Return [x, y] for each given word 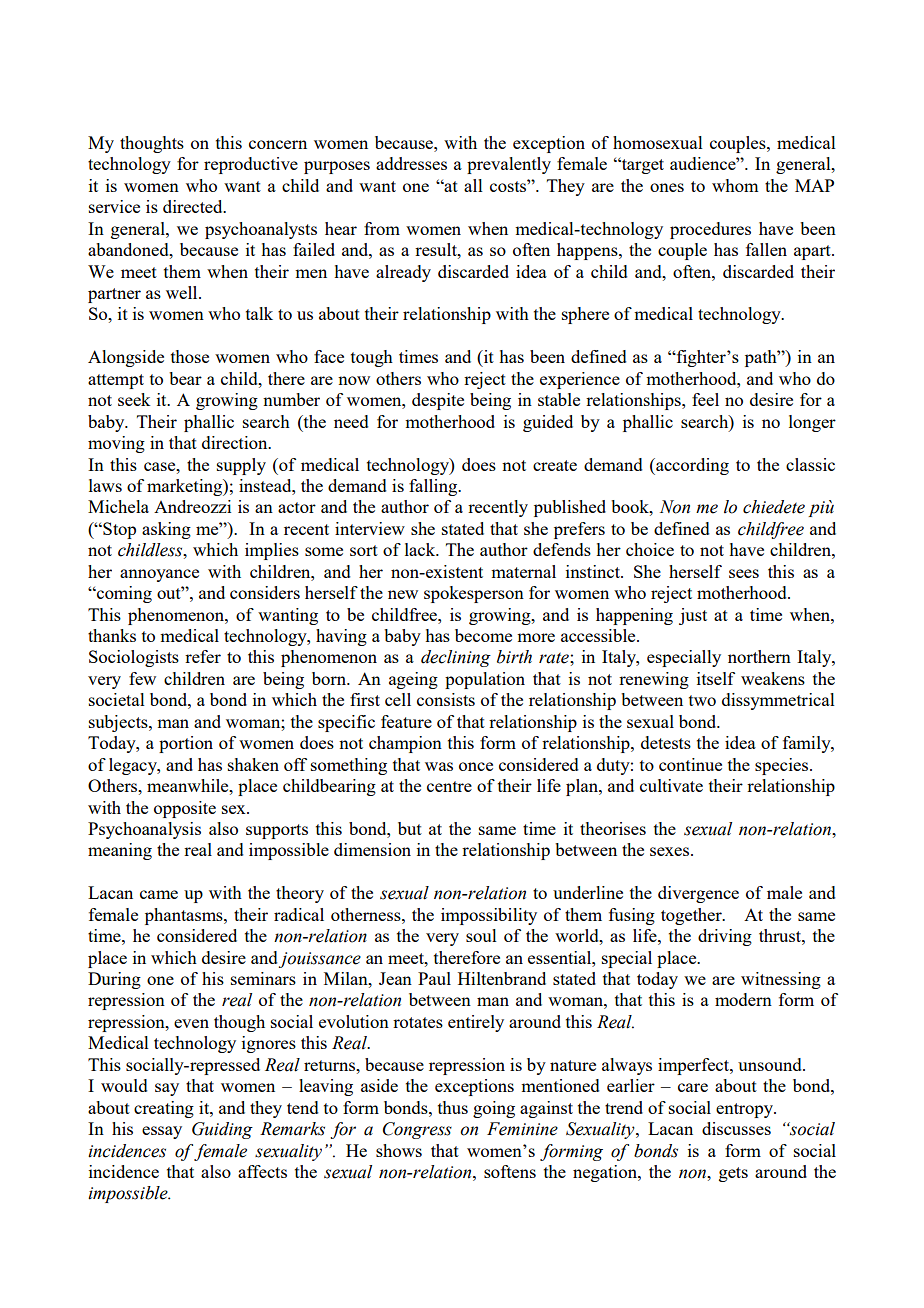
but [410, 828]
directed [194, 206]
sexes [671, 851]
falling [434, 487]
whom [735, 185]
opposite [185, 809]
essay [162, 1132]
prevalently [509, 165]
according [691, 466]
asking [166, 530]
